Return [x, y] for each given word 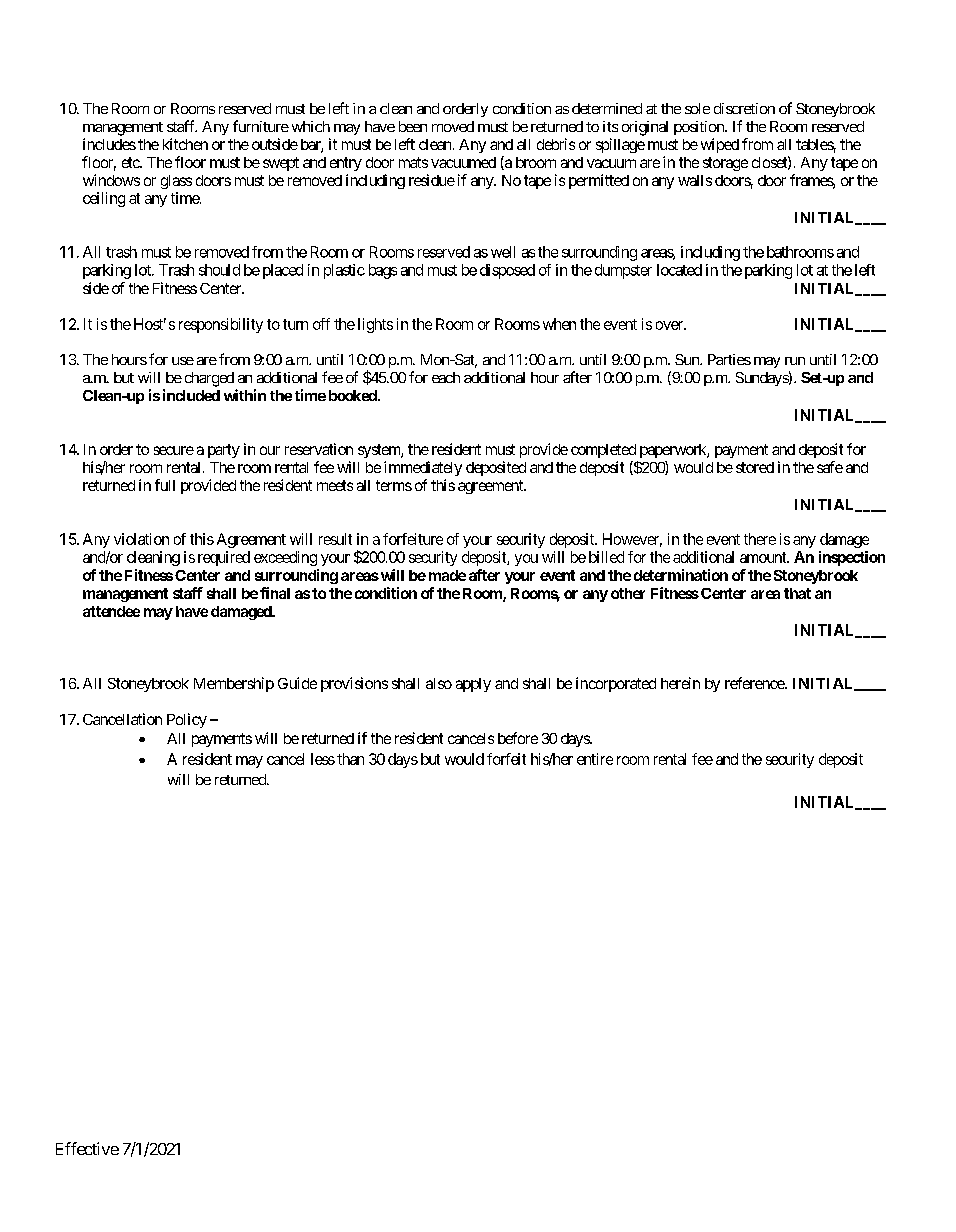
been [413, 126]
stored [755, 467]
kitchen [185, 144]
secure [174, 450]
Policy [187, 720]
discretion [744, 108]
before [518, 738]
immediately [423, 468]
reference [755, 683]
